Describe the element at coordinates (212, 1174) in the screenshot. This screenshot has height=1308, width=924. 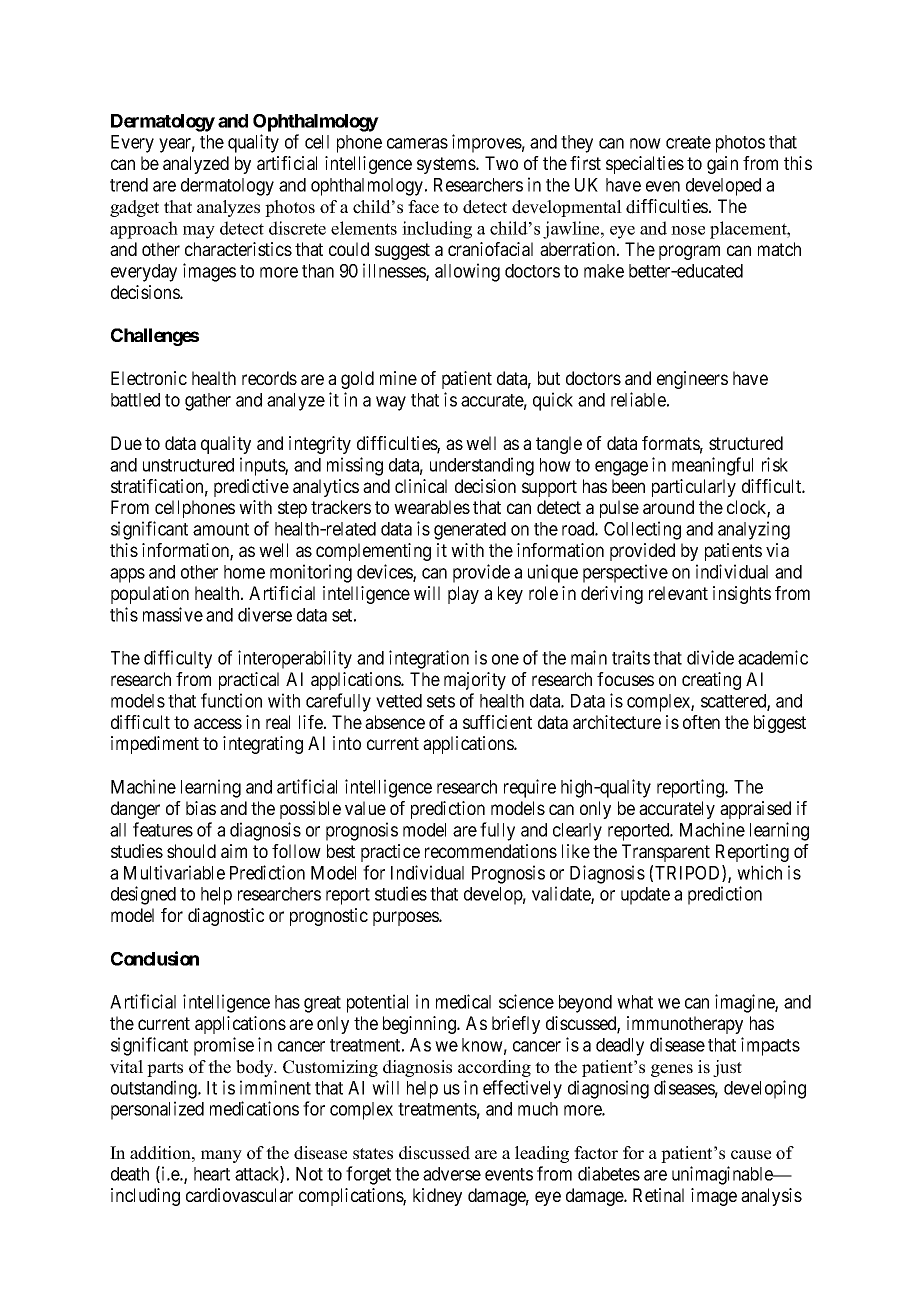
I see `heart` at that location.
